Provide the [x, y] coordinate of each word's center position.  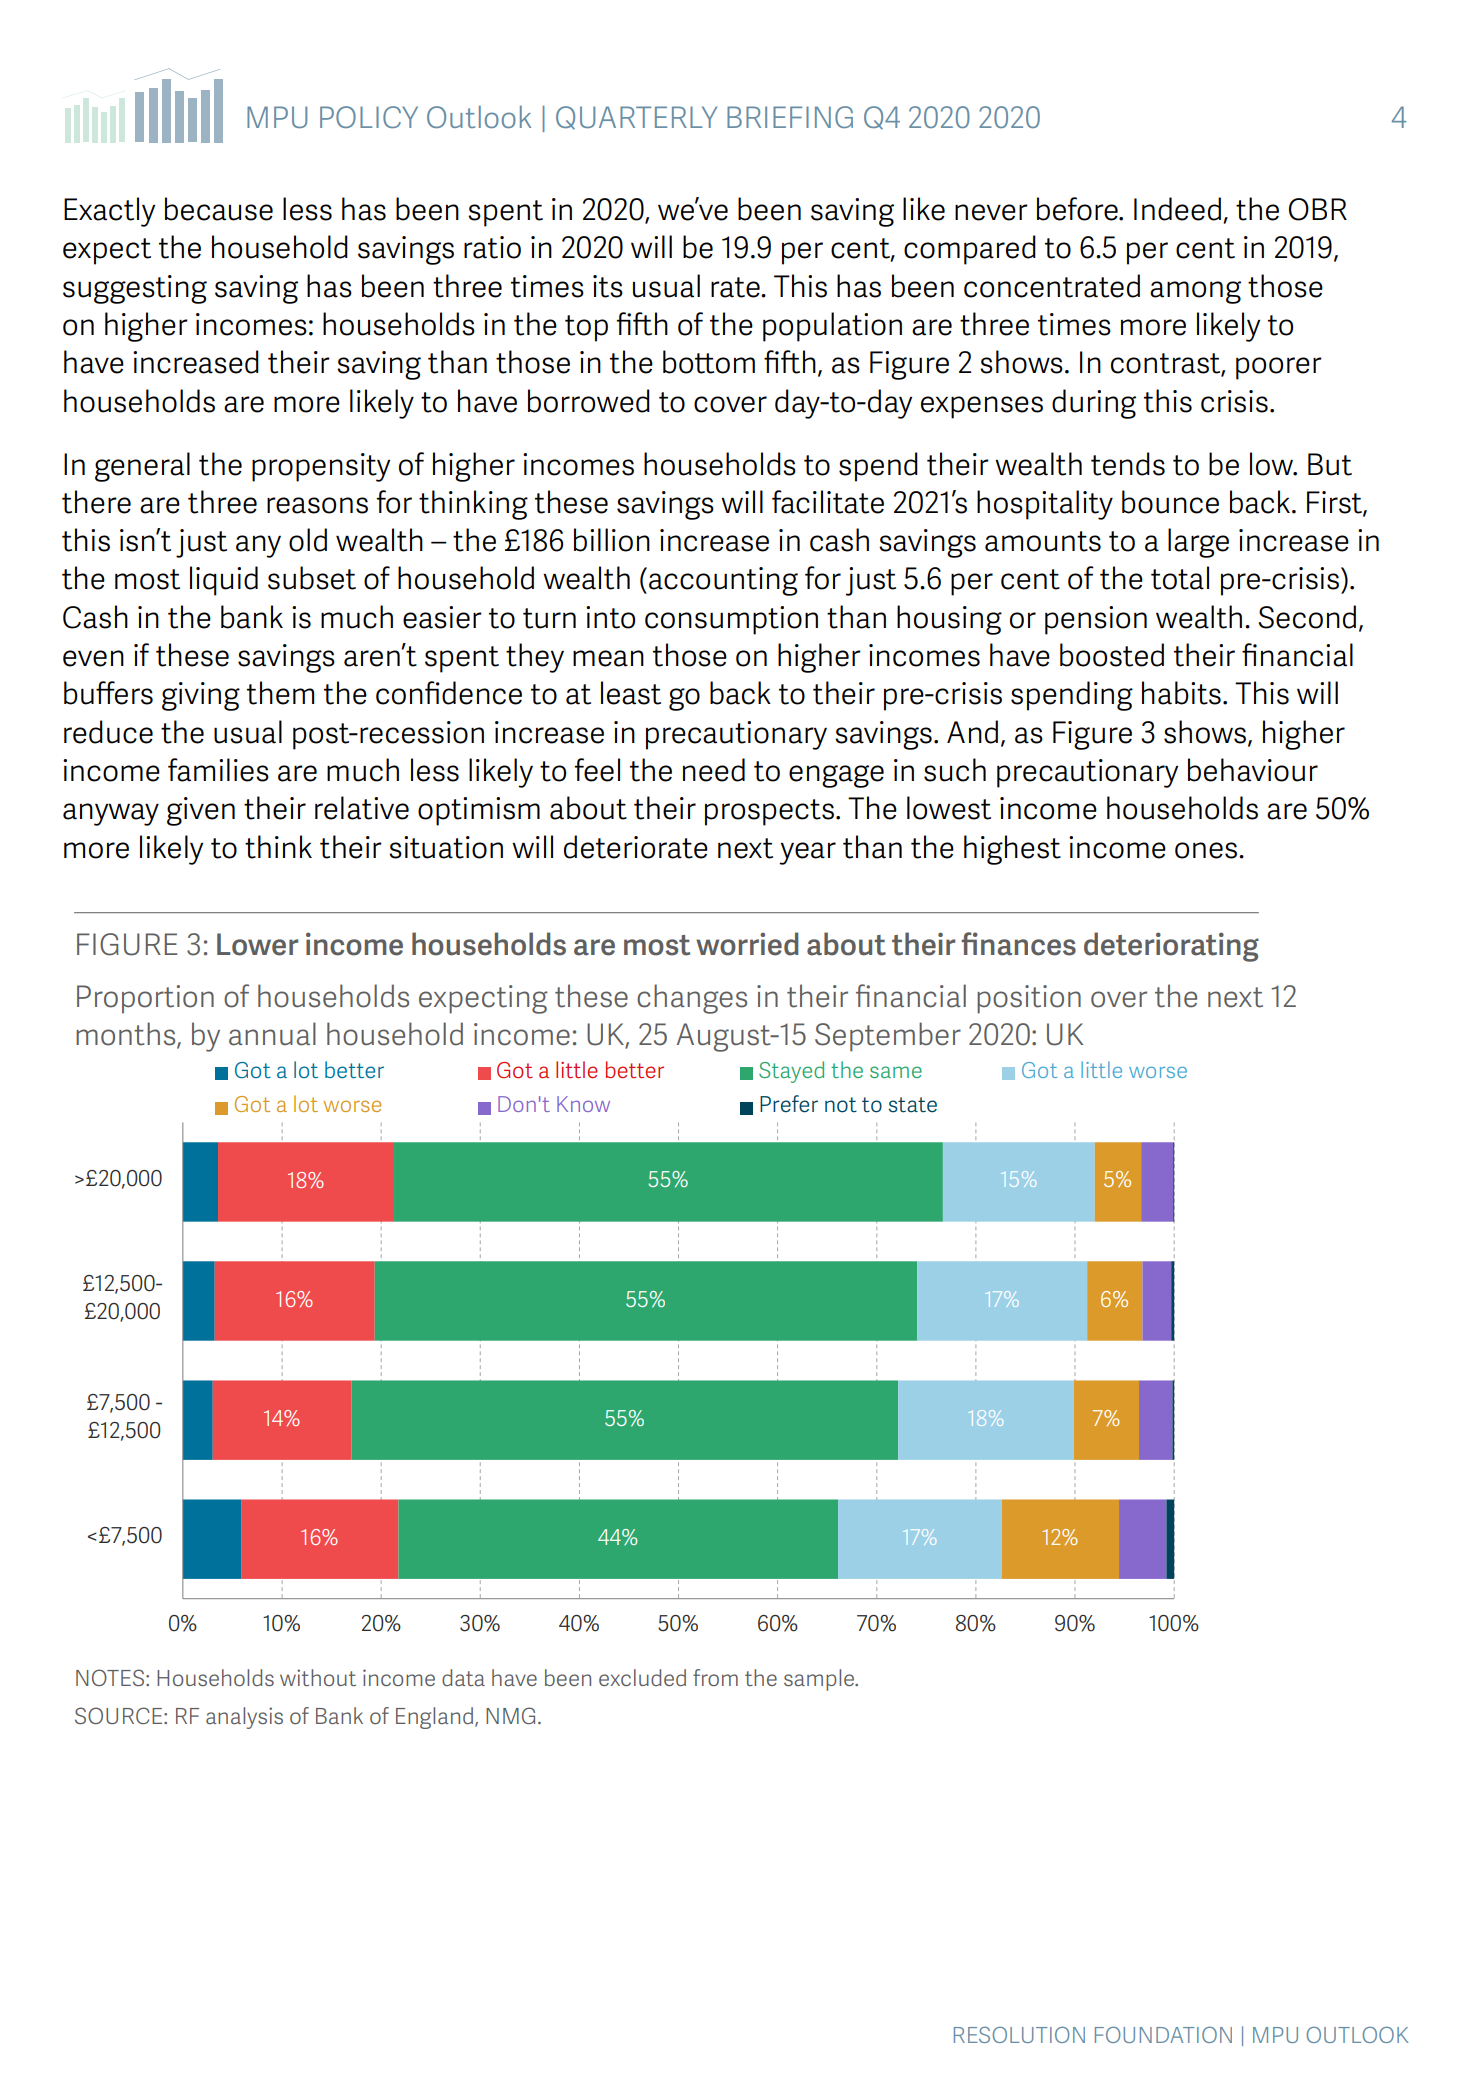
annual [272, 1034]
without [318, 1677]
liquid [224, 581]
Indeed [1177, 209]
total [1180, 578]
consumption [731, 620]
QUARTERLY [636, 118]
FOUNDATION [1163, 2035]
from [715, 1677]
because [219, 209]
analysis [244, 1718]
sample [820, 1680]
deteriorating [1171, 947]
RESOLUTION [1019, 2035]
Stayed [791, 1072]
